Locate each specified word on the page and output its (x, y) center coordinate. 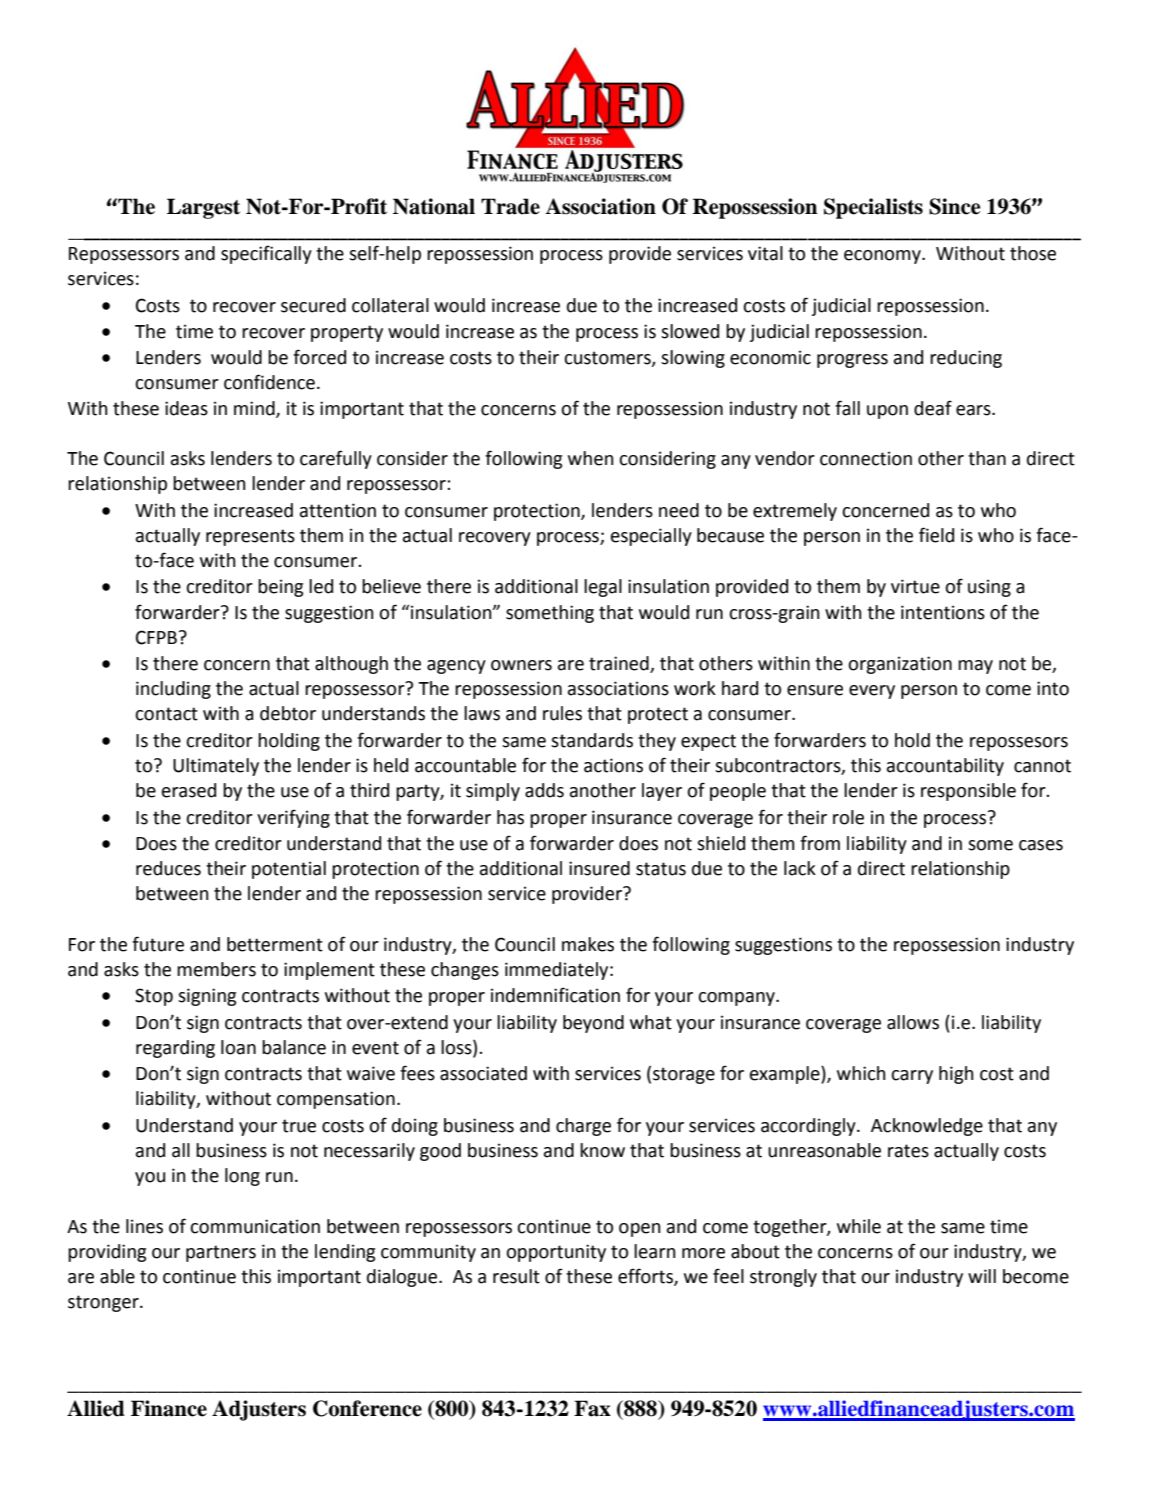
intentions (943, 612)
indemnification (555, 995)
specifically (266, 254)
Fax (592, 1408)
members (216, 969)
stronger (104, 1303)
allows (913, 1022)
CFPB (156, 637)
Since (954, 206)
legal (603, 588)
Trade (510, 206)
